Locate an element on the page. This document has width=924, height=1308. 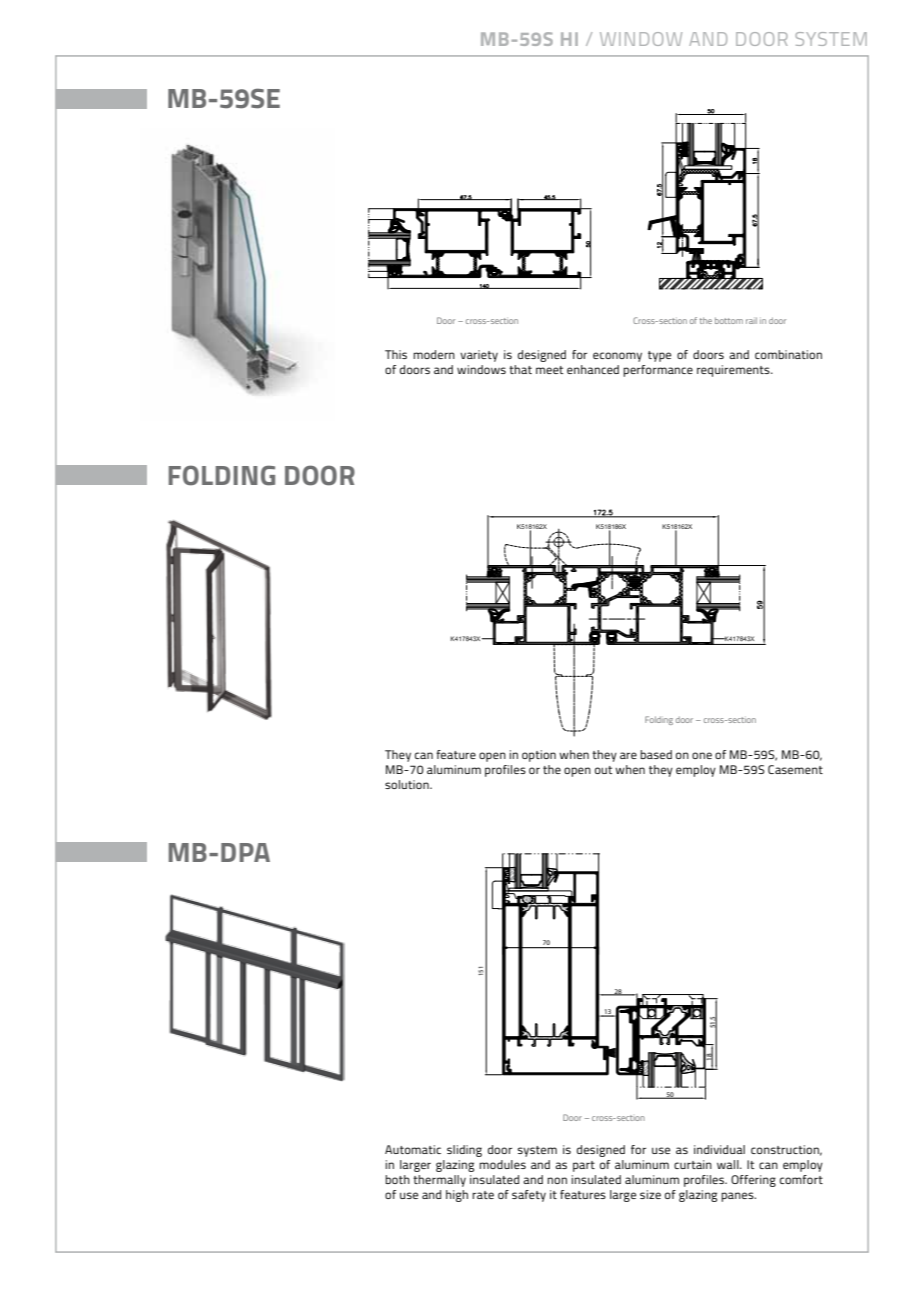
economy is located at coordinates (617, 357).
